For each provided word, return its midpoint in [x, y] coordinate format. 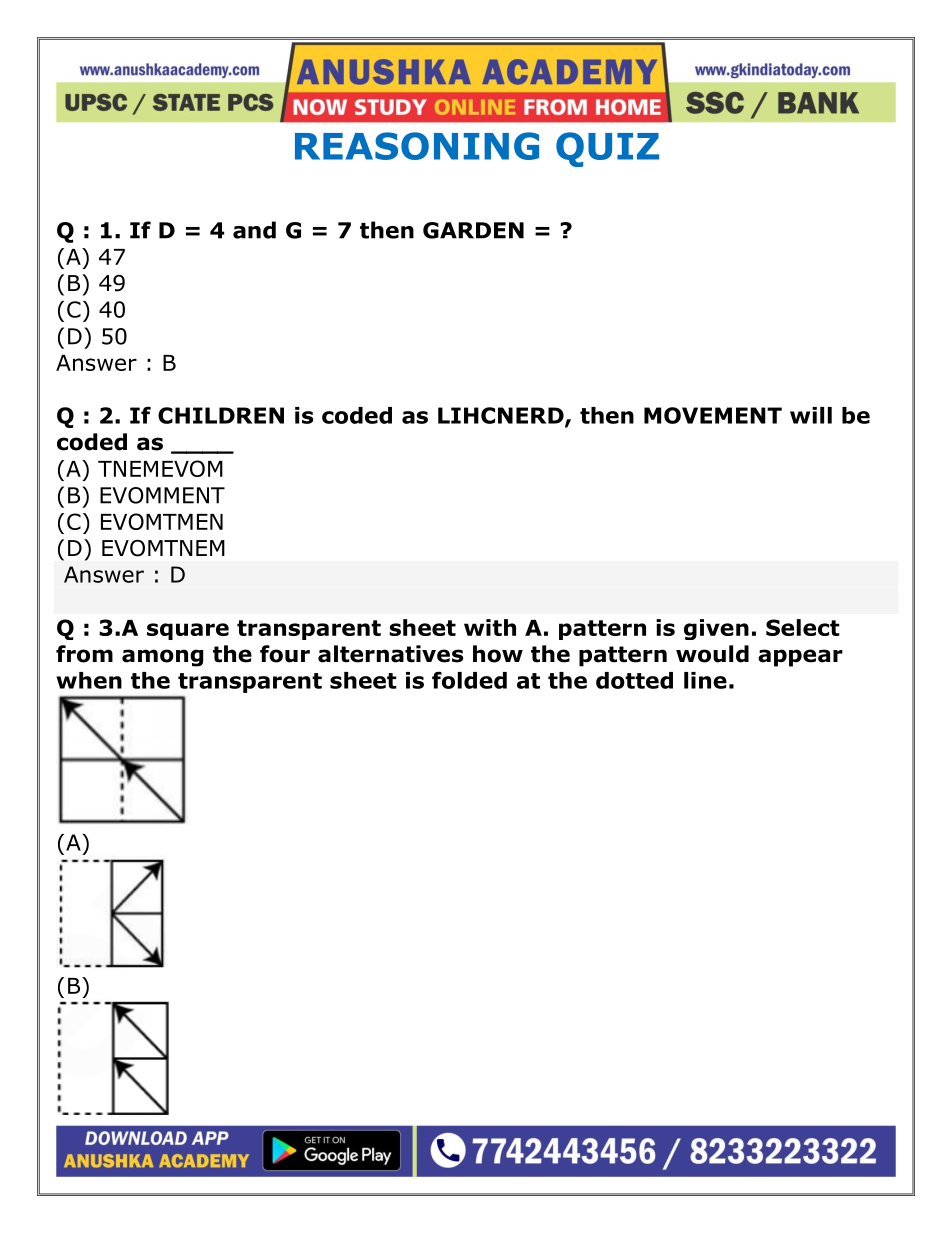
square [188, 631]
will [811, 415]
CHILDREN [221, 415]
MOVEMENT [713, 415]
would [712, 654]
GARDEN [473, 230]
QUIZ [607, 149]
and [254, 230]
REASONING [417, 146]
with [490, 627]
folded [469, 680]
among [163, 658]
